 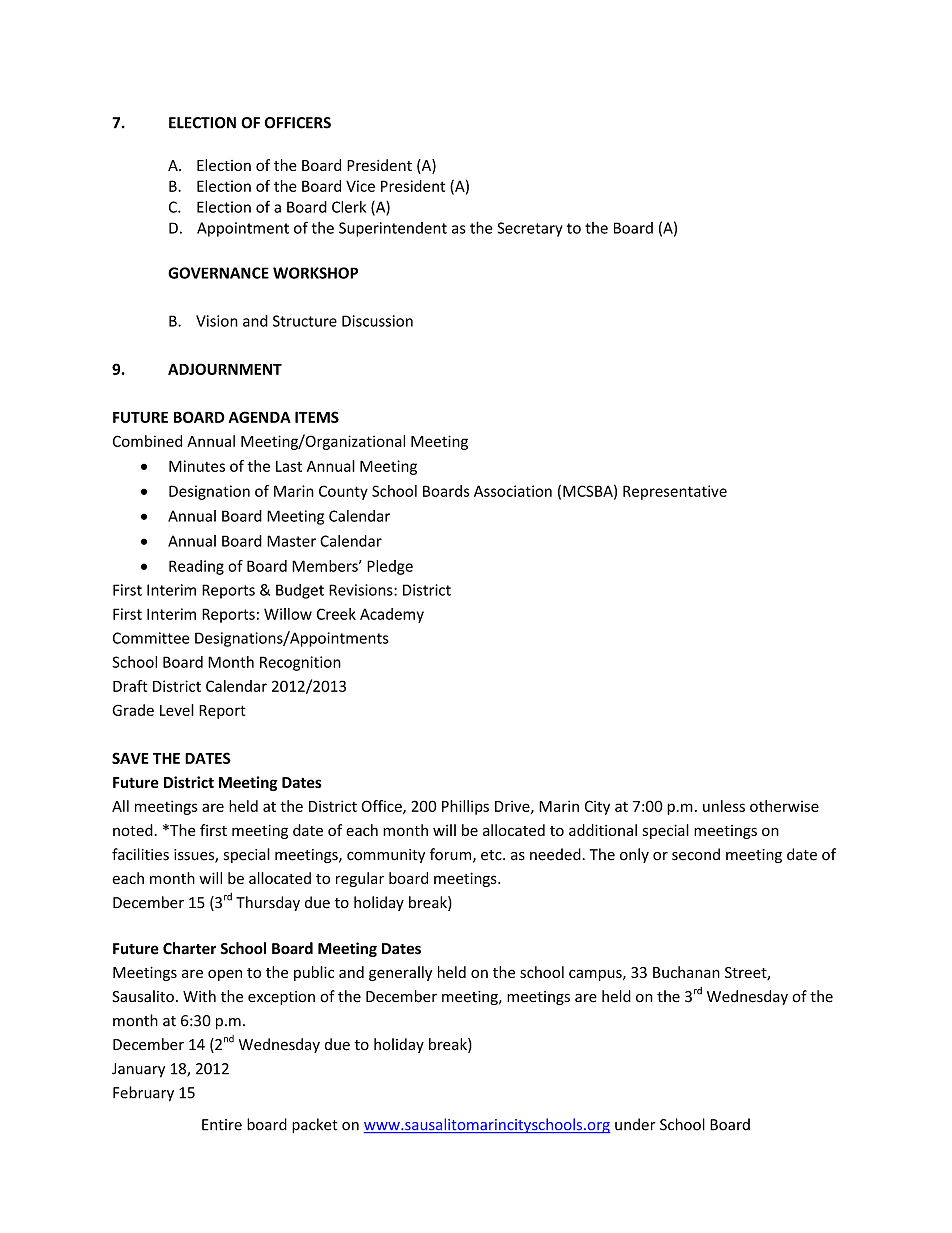 I want to click on noted, so click(x=133, y=830).
